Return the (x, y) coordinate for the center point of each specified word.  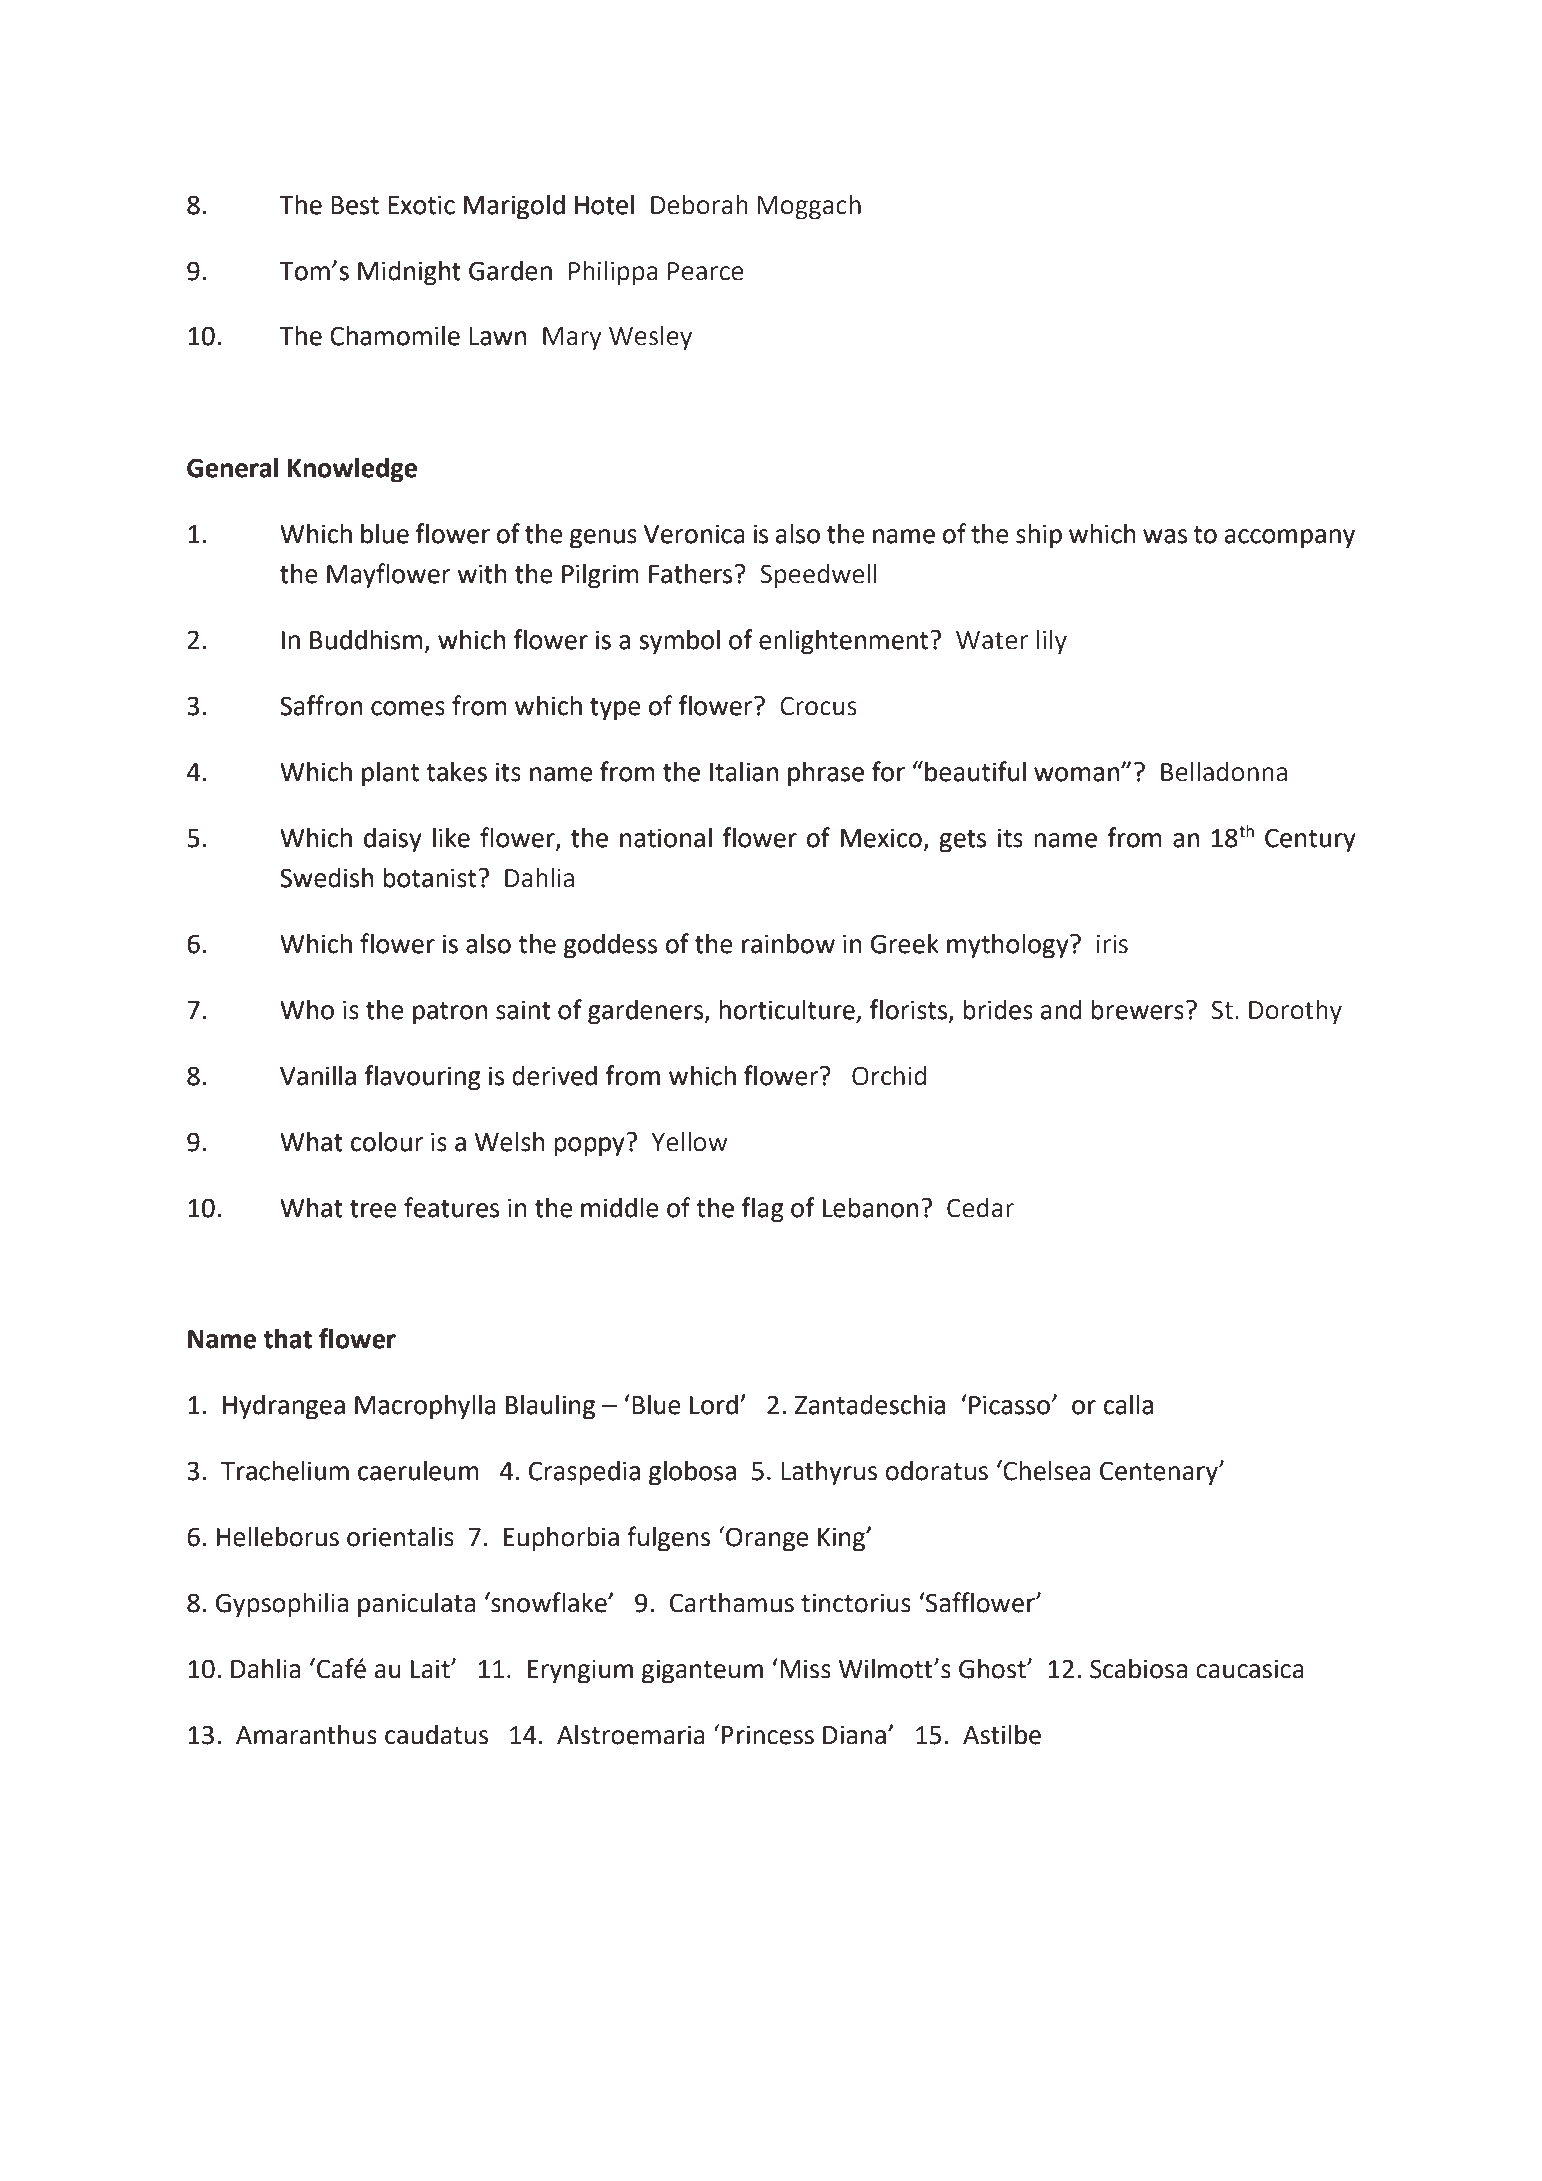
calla (1128, 1404)
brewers (1137, 1010)
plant (390, 774)
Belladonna (1224, 772)
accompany (1290, 539)
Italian (744, 771)
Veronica (694, 534)
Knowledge (352, 470)
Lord (715, 1404)
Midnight (409, 273)
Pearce (705, 271)
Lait (431, 1669)
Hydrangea (284, 1407)
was (1165, 536)
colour (387, 1141)
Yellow (690, 1142)
